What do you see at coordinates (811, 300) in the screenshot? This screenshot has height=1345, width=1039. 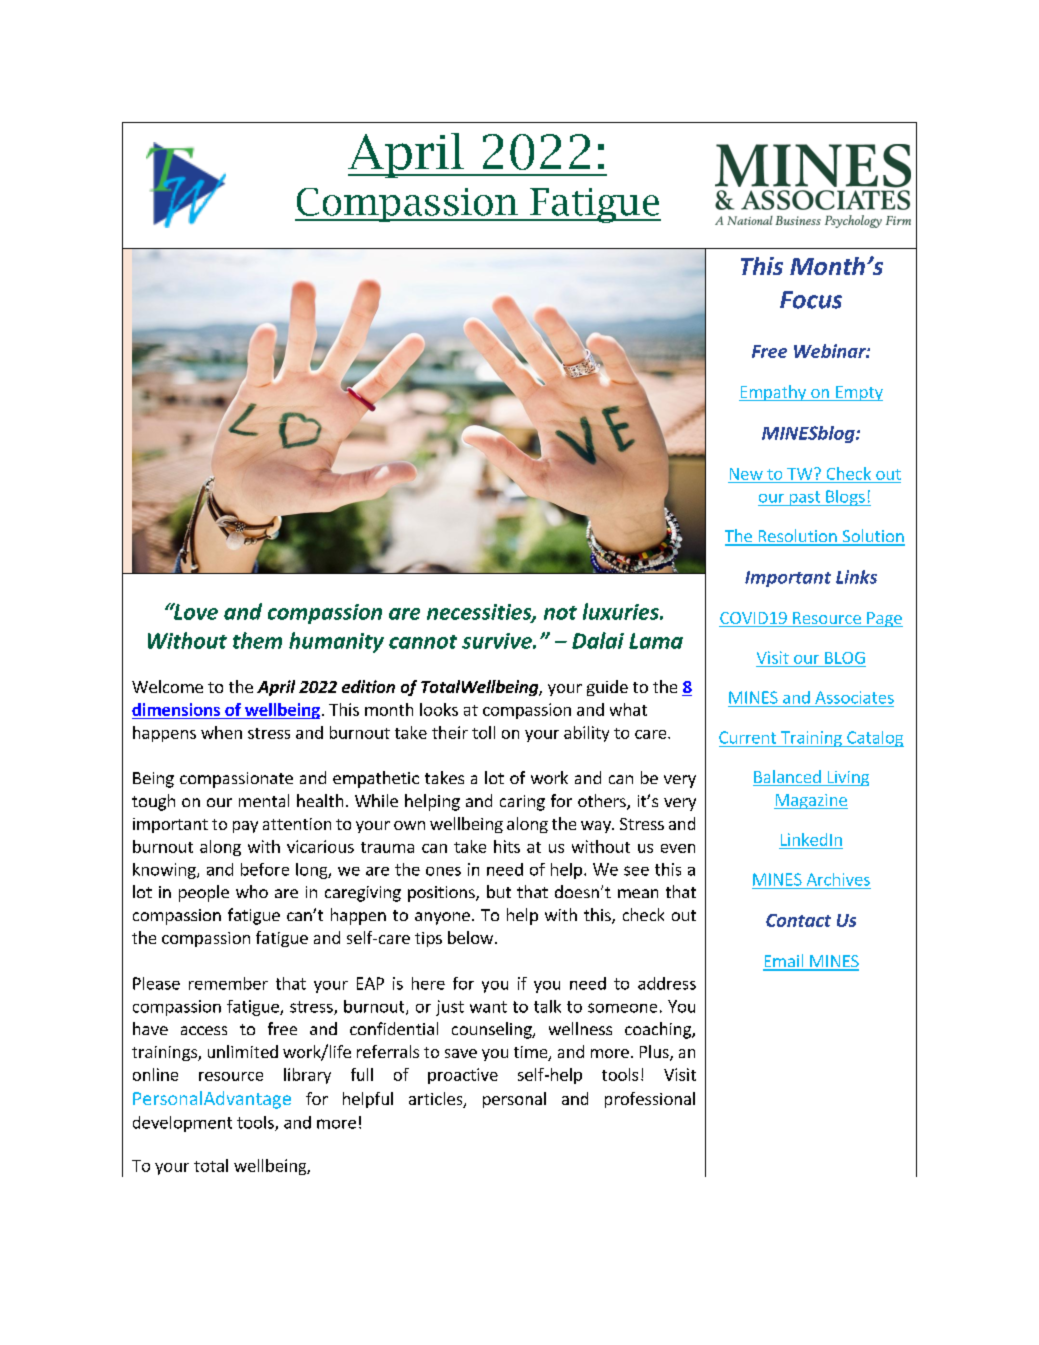 I see `Focus` at bounding box center [811, 300].
